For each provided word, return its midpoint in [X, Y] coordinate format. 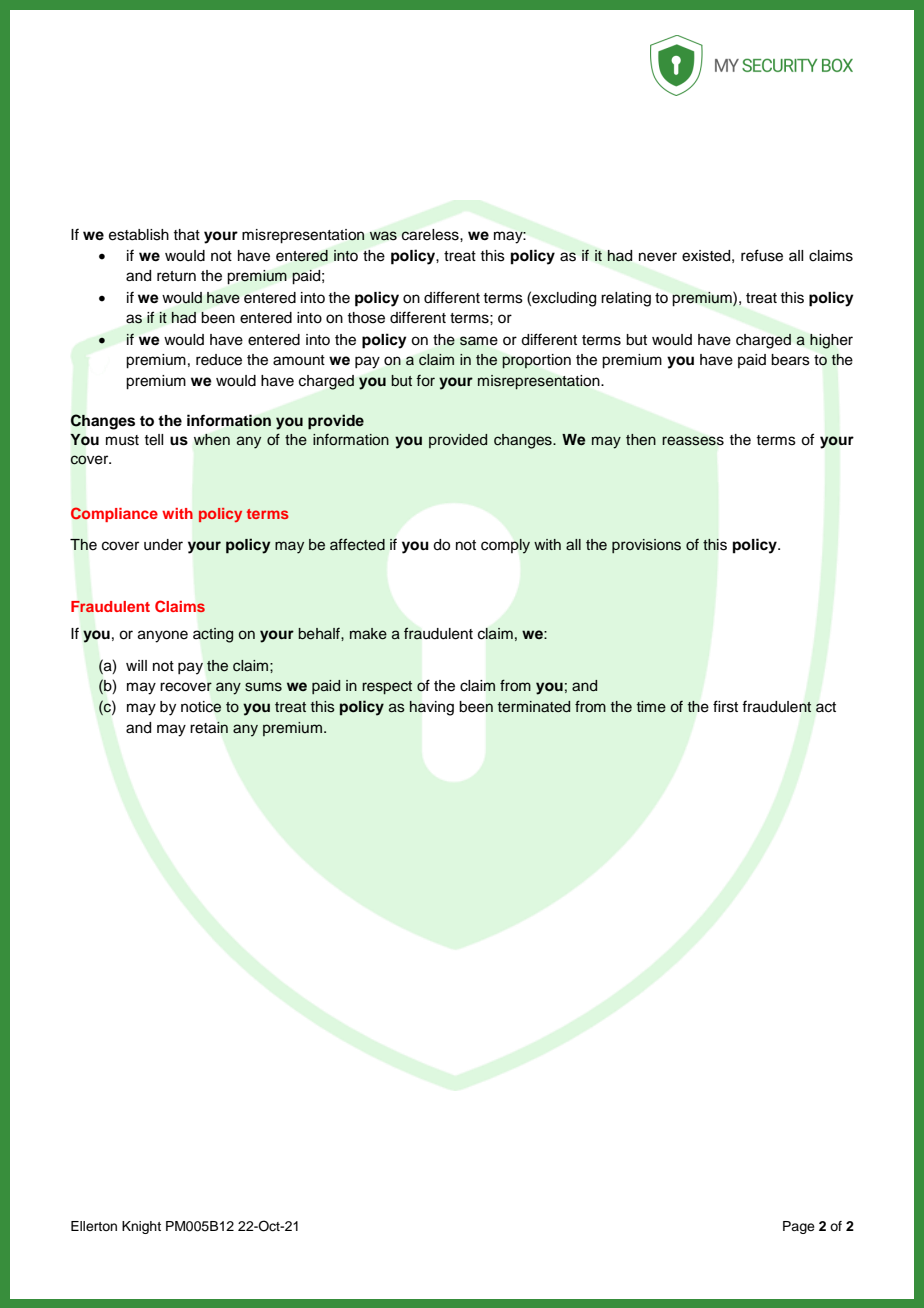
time [651, 707]
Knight [141, 1227]
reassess [693, 441]
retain [209, 727]
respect [387, 687]
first [725, 706]
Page [799, 1227]
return [176, 276]
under [163, 545]
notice [201, 707]
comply [505, 546]
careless [431, 235]
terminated [534, 707]
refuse [762, 255]
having [431, 708]
